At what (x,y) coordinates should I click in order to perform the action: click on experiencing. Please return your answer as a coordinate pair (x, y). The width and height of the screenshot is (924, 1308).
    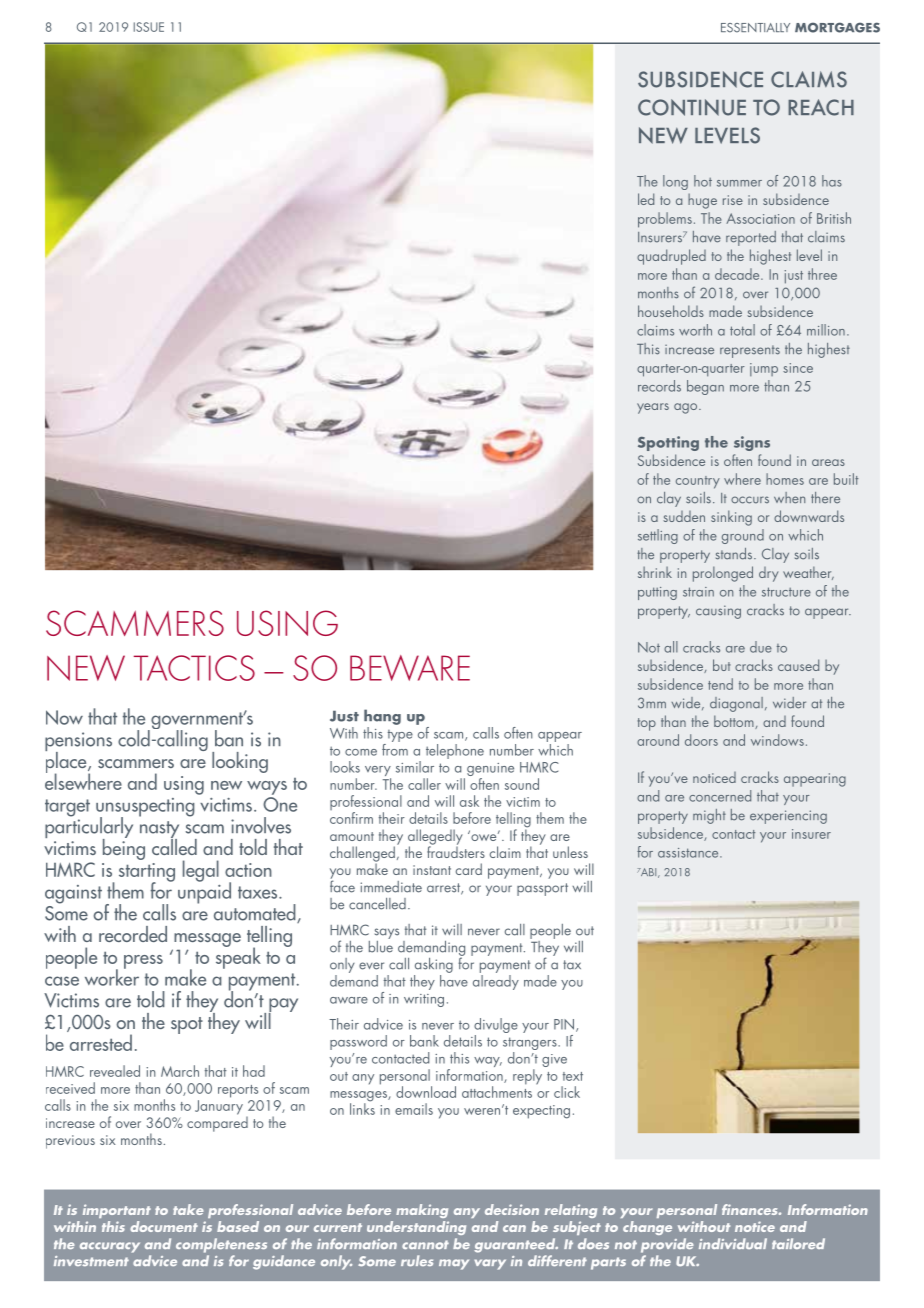
    Looking at the image, I should click on (788, 817).
